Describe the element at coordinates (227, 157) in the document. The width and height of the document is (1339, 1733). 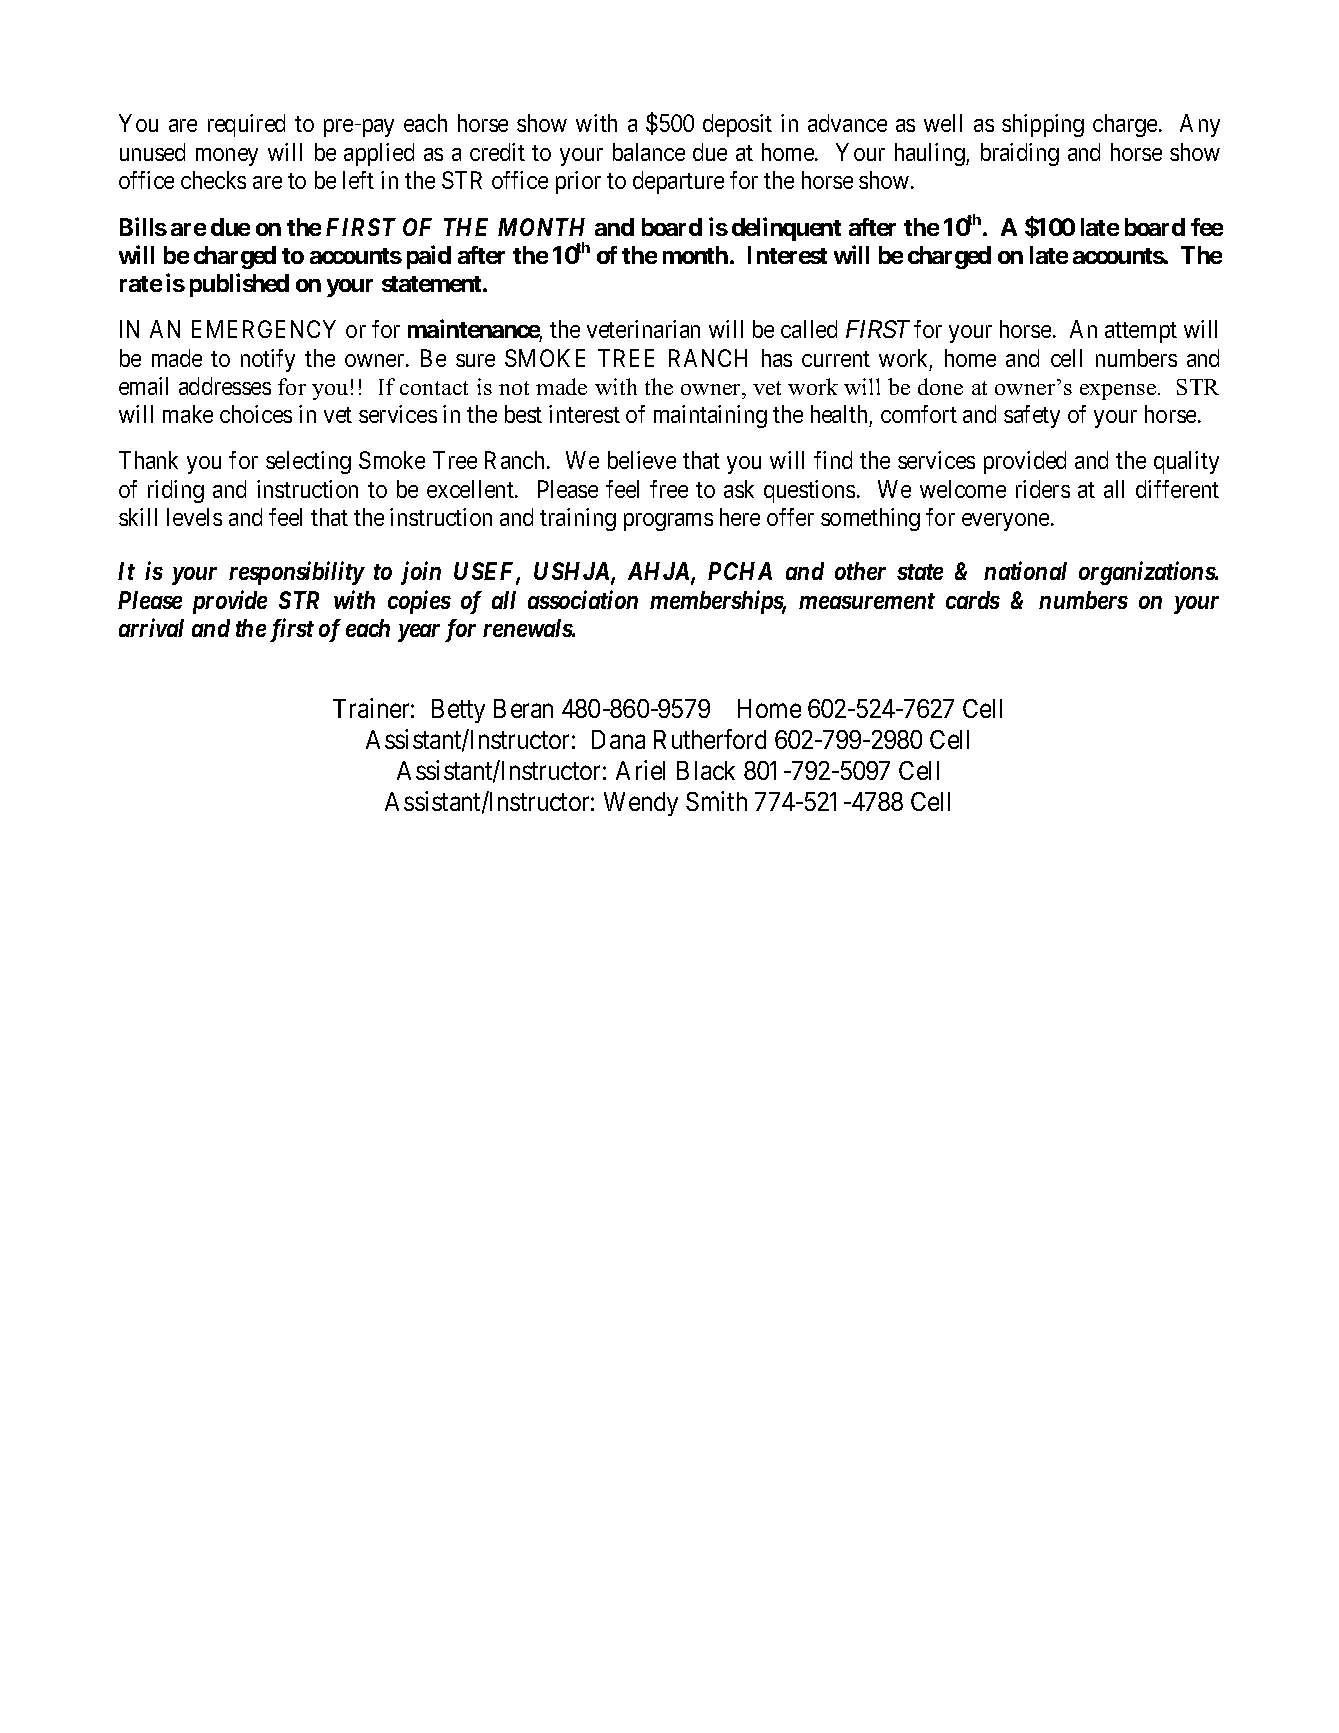
I see `money` at that location.
